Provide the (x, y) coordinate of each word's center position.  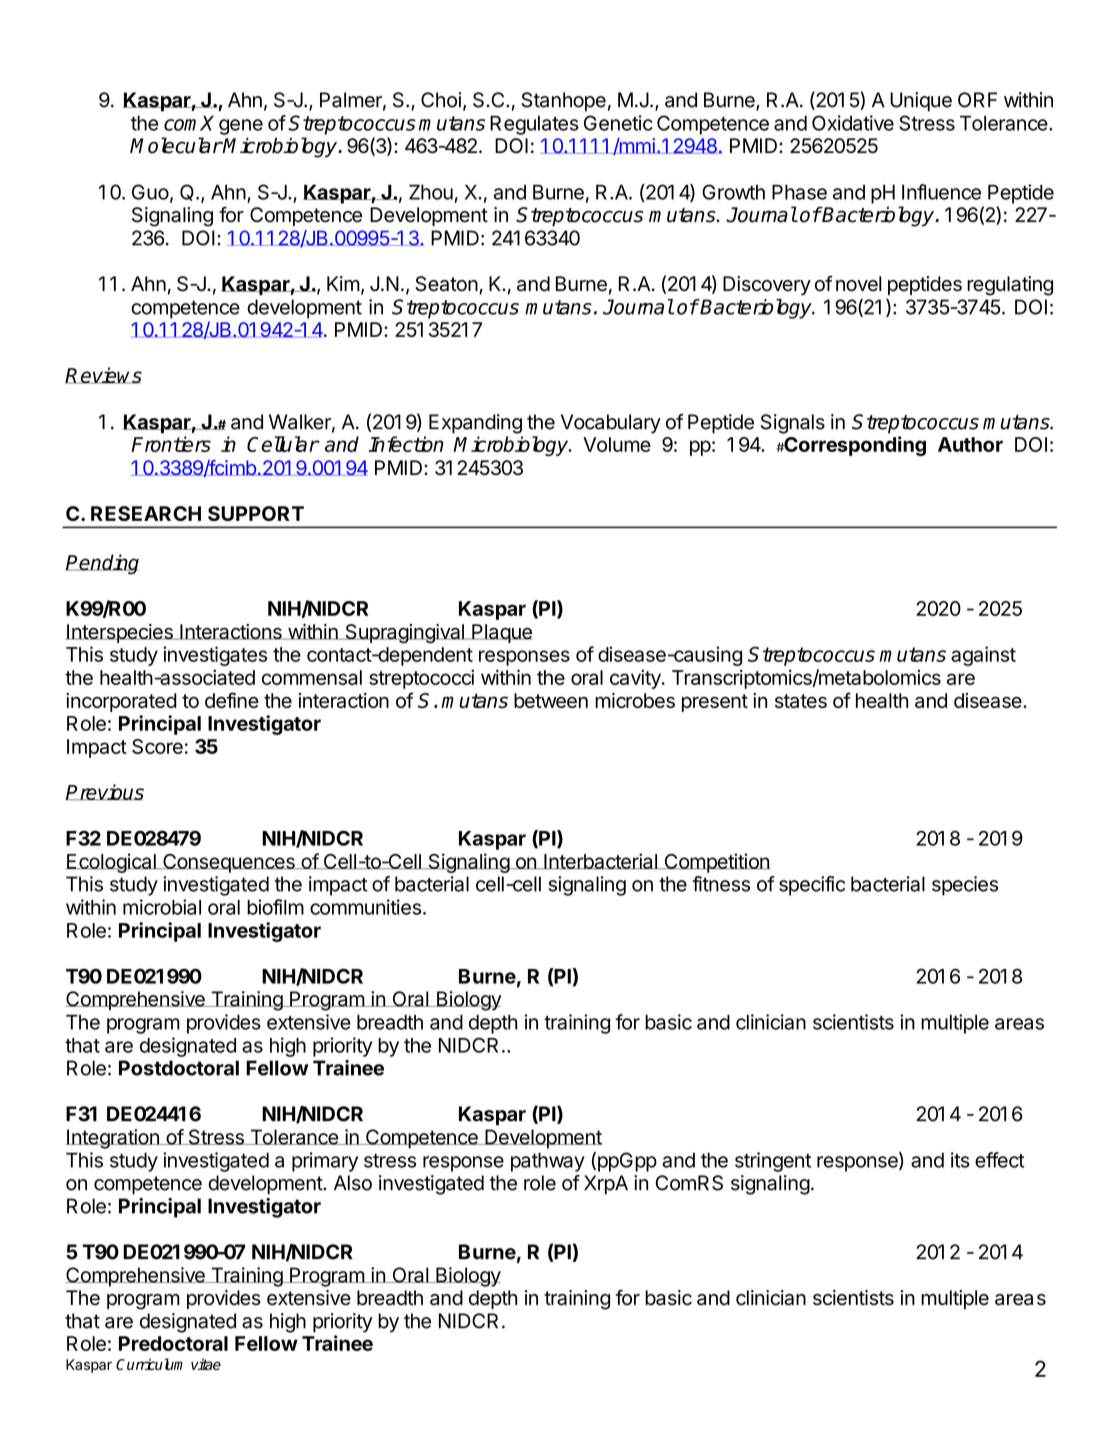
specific (812, 886)
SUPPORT (256, 513)
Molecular (176, 145)
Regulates (534, 125)
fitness (721, 884)
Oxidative (853, 123)
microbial (162, 907)
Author (970, 444)
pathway (548, 1162)
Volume (617, 444)
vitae (206, 1364)
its (960, 1160)
